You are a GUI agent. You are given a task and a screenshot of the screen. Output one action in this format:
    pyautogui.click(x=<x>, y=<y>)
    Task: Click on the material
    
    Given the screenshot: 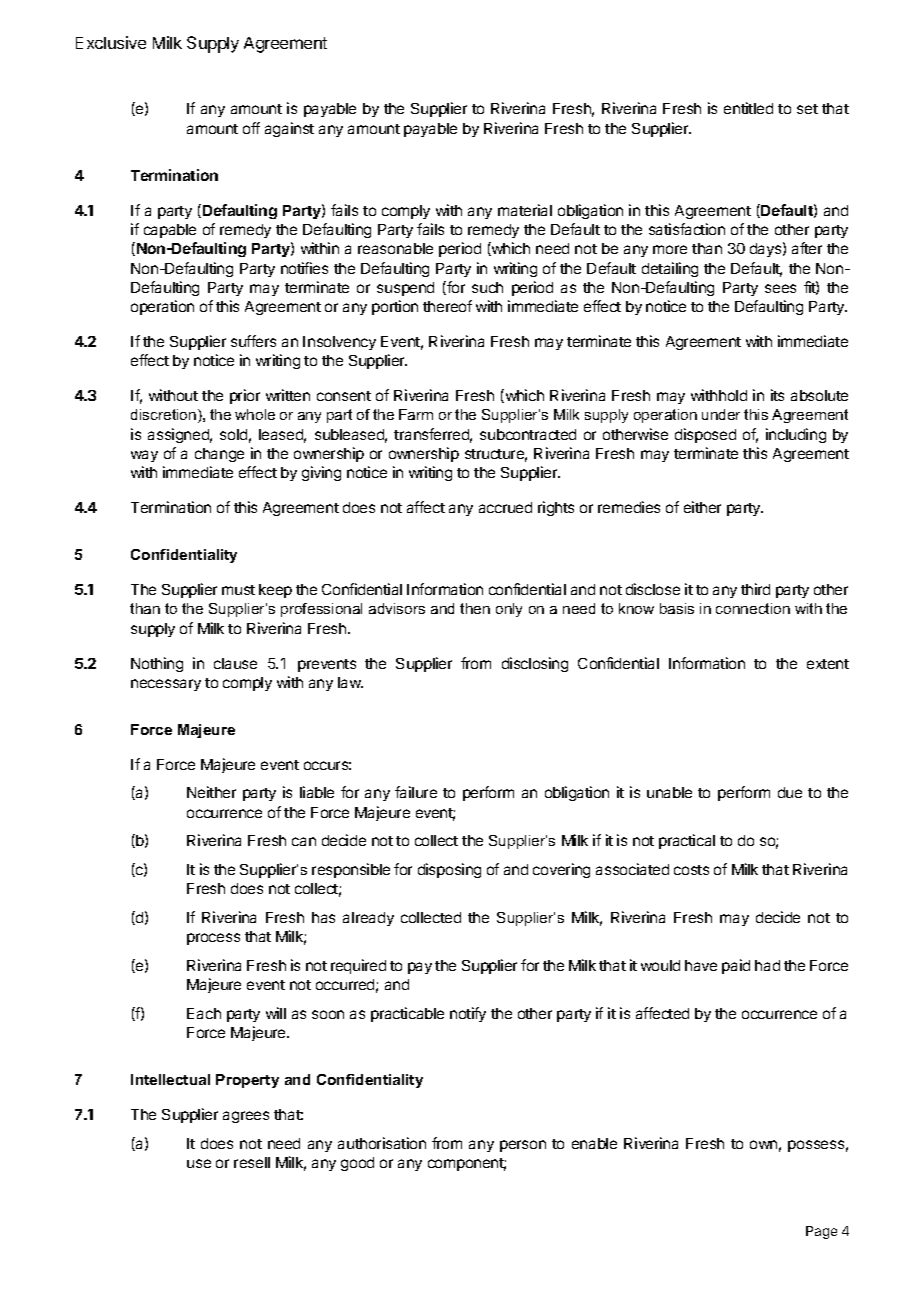 What is the action you would take?
    pyautogui.click(x=525, y=210)
